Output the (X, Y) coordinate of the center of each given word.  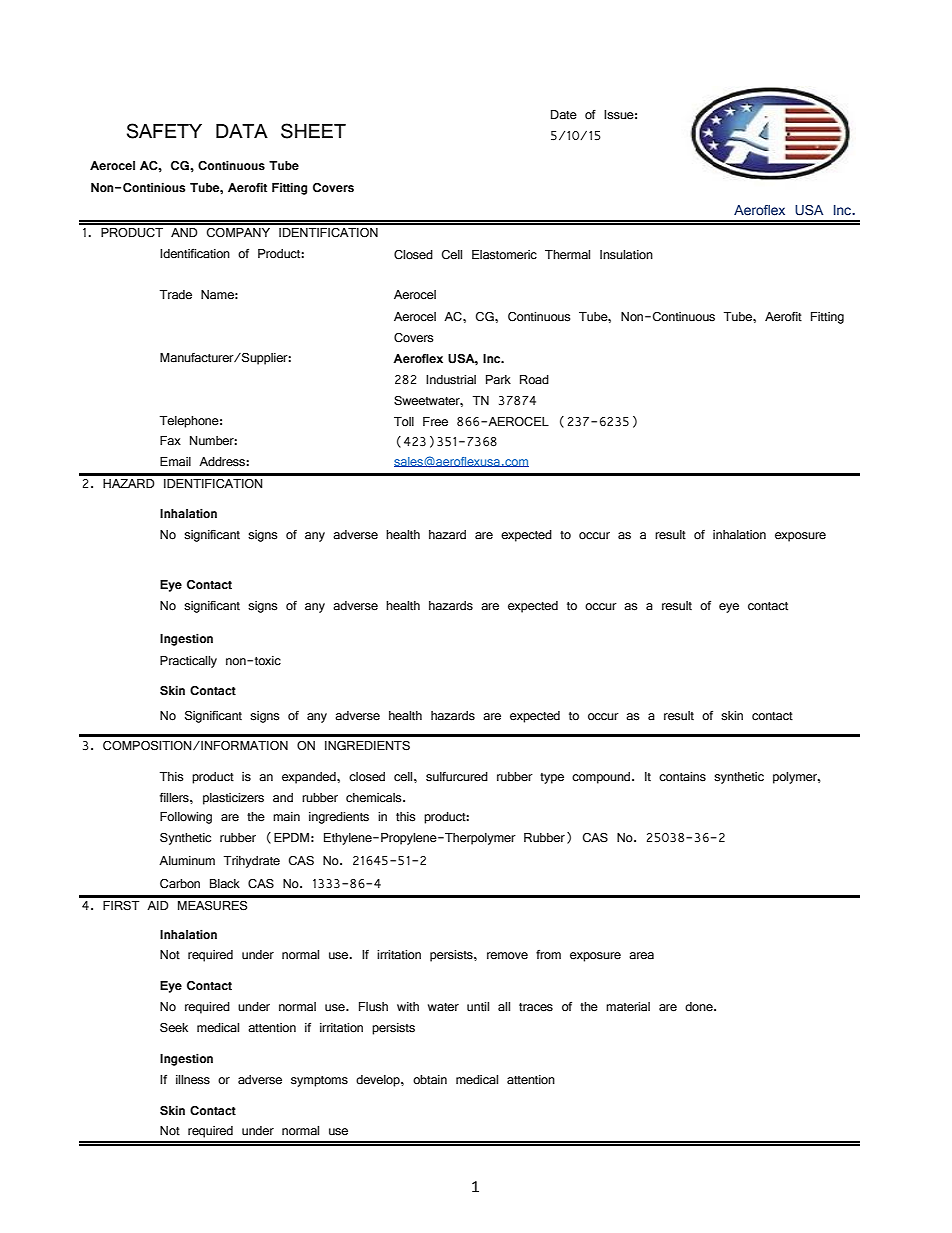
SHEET (313, 131)
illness (193, 1080)
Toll (404, 422)
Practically (188, 662)
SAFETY (164, 131)
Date (564, 115)
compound (602, 778)
